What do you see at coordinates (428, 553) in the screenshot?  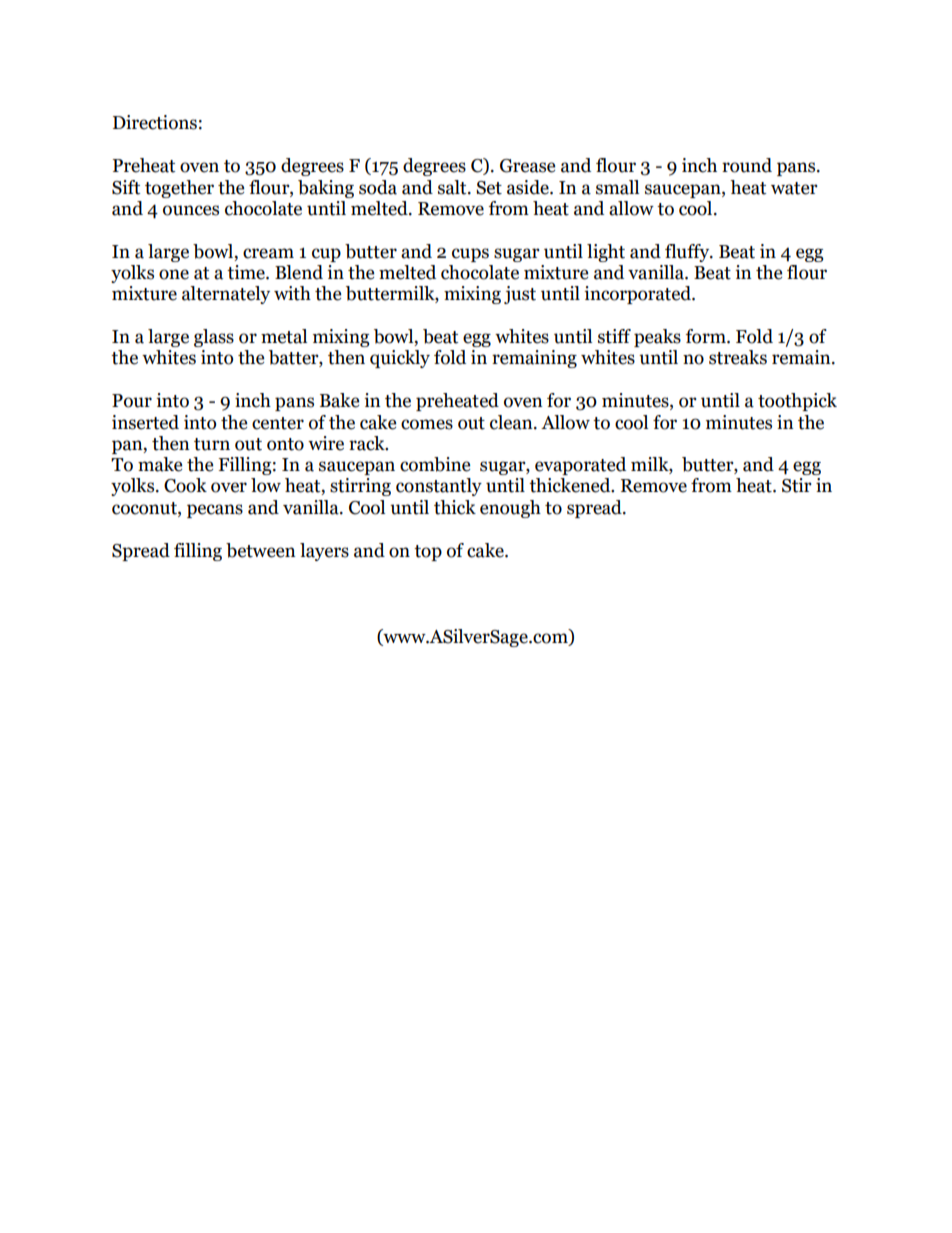 I see `top` at bounding box center [428, 553].
